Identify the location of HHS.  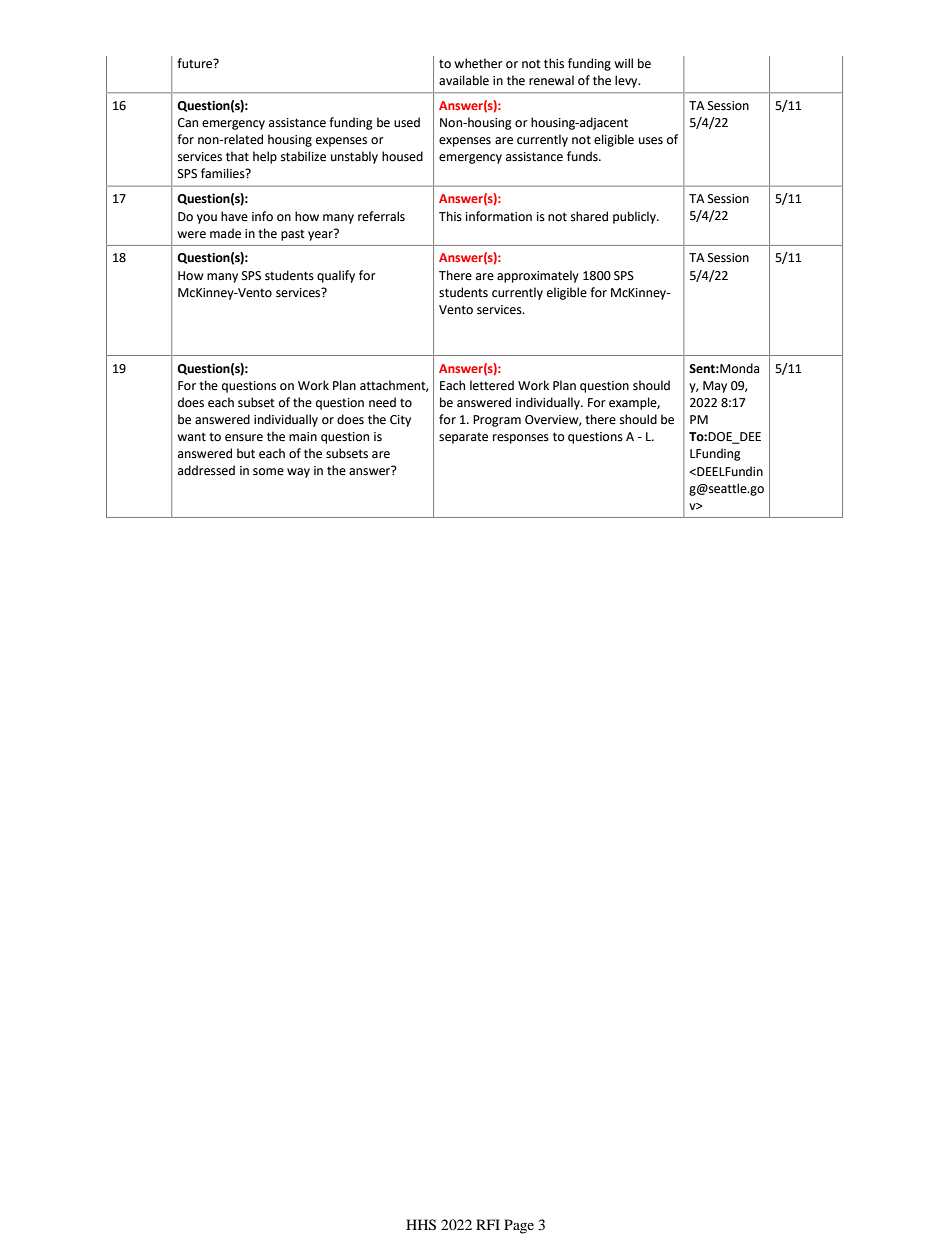
(421, 1225).
